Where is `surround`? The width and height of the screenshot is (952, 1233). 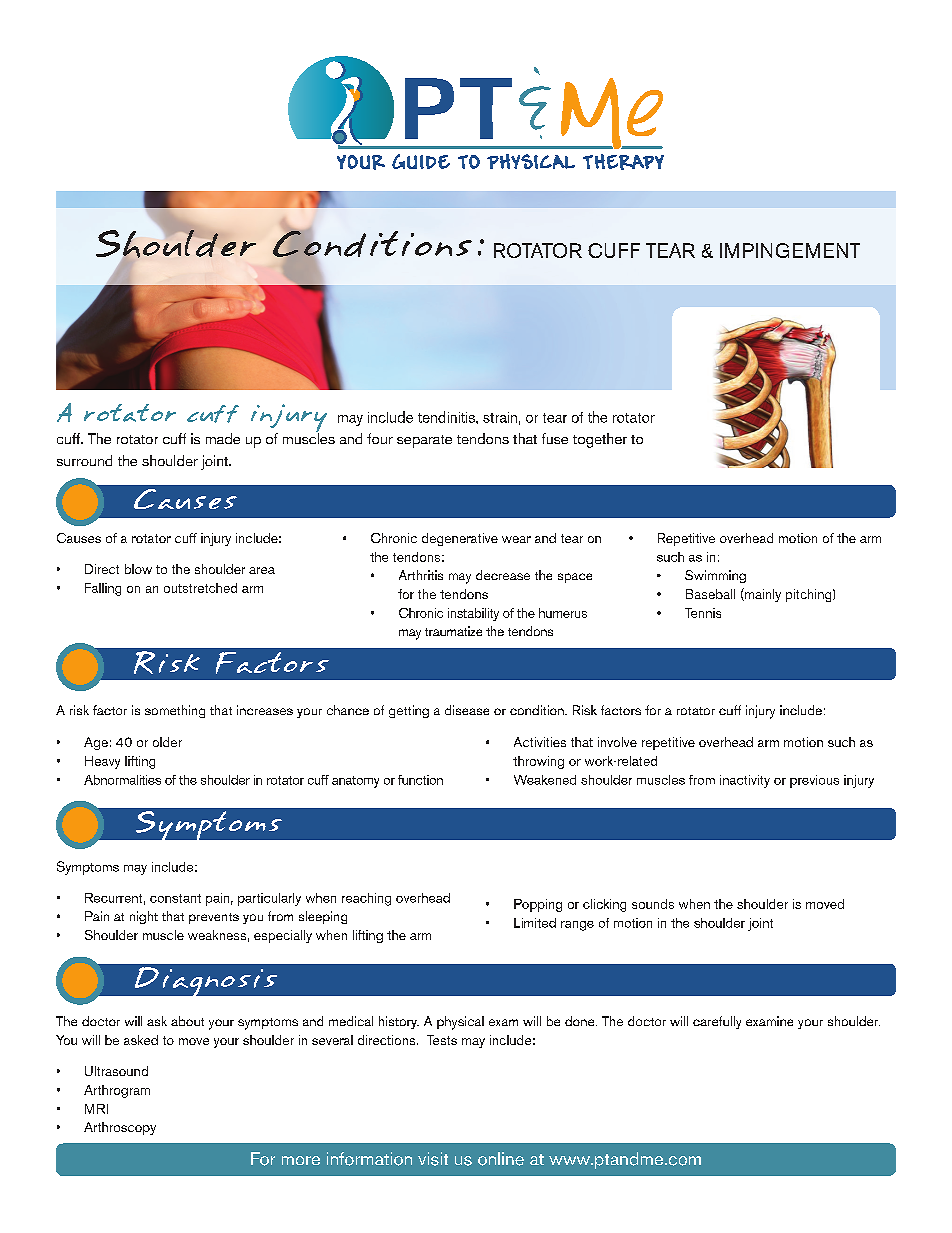
surround is located at coordinates (84, 460).
